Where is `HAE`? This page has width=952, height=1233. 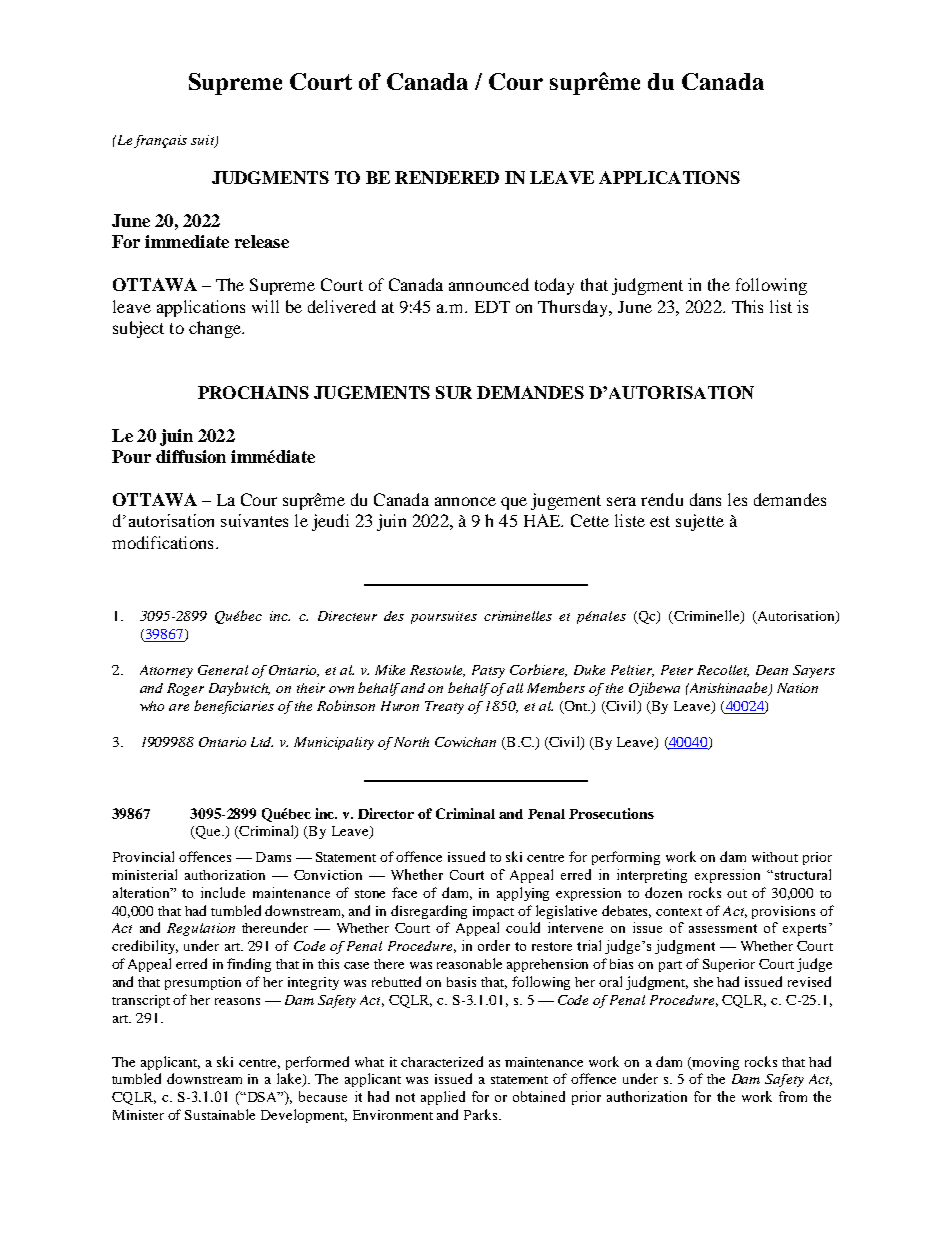 HAE is located at coordinates (543, 520).
